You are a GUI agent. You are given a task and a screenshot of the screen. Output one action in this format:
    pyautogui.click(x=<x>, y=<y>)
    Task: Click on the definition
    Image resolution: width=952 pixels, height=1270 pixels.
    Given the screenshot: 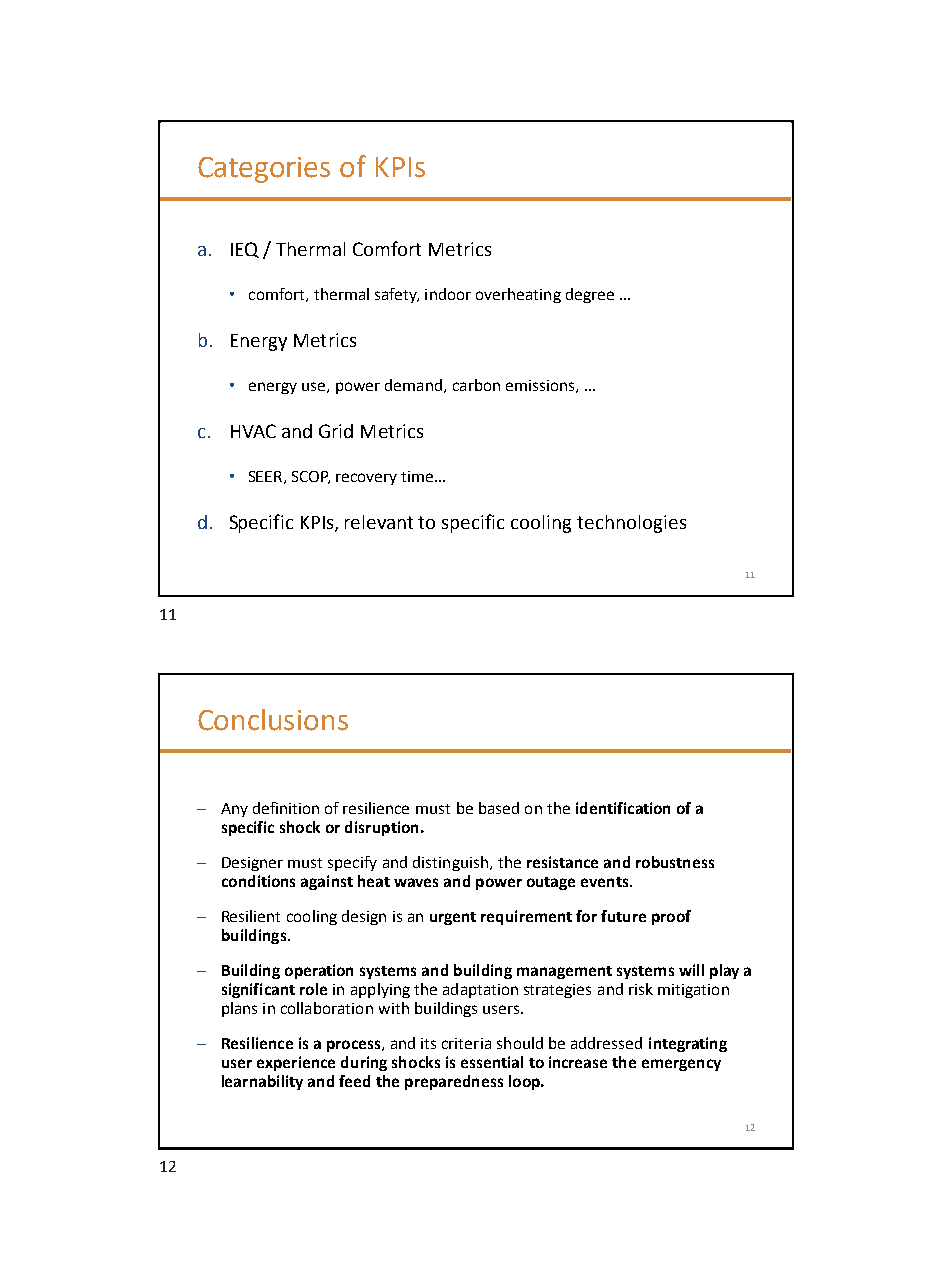 What is the action you would take?
    pyautogui.click(x=286, y=808)
